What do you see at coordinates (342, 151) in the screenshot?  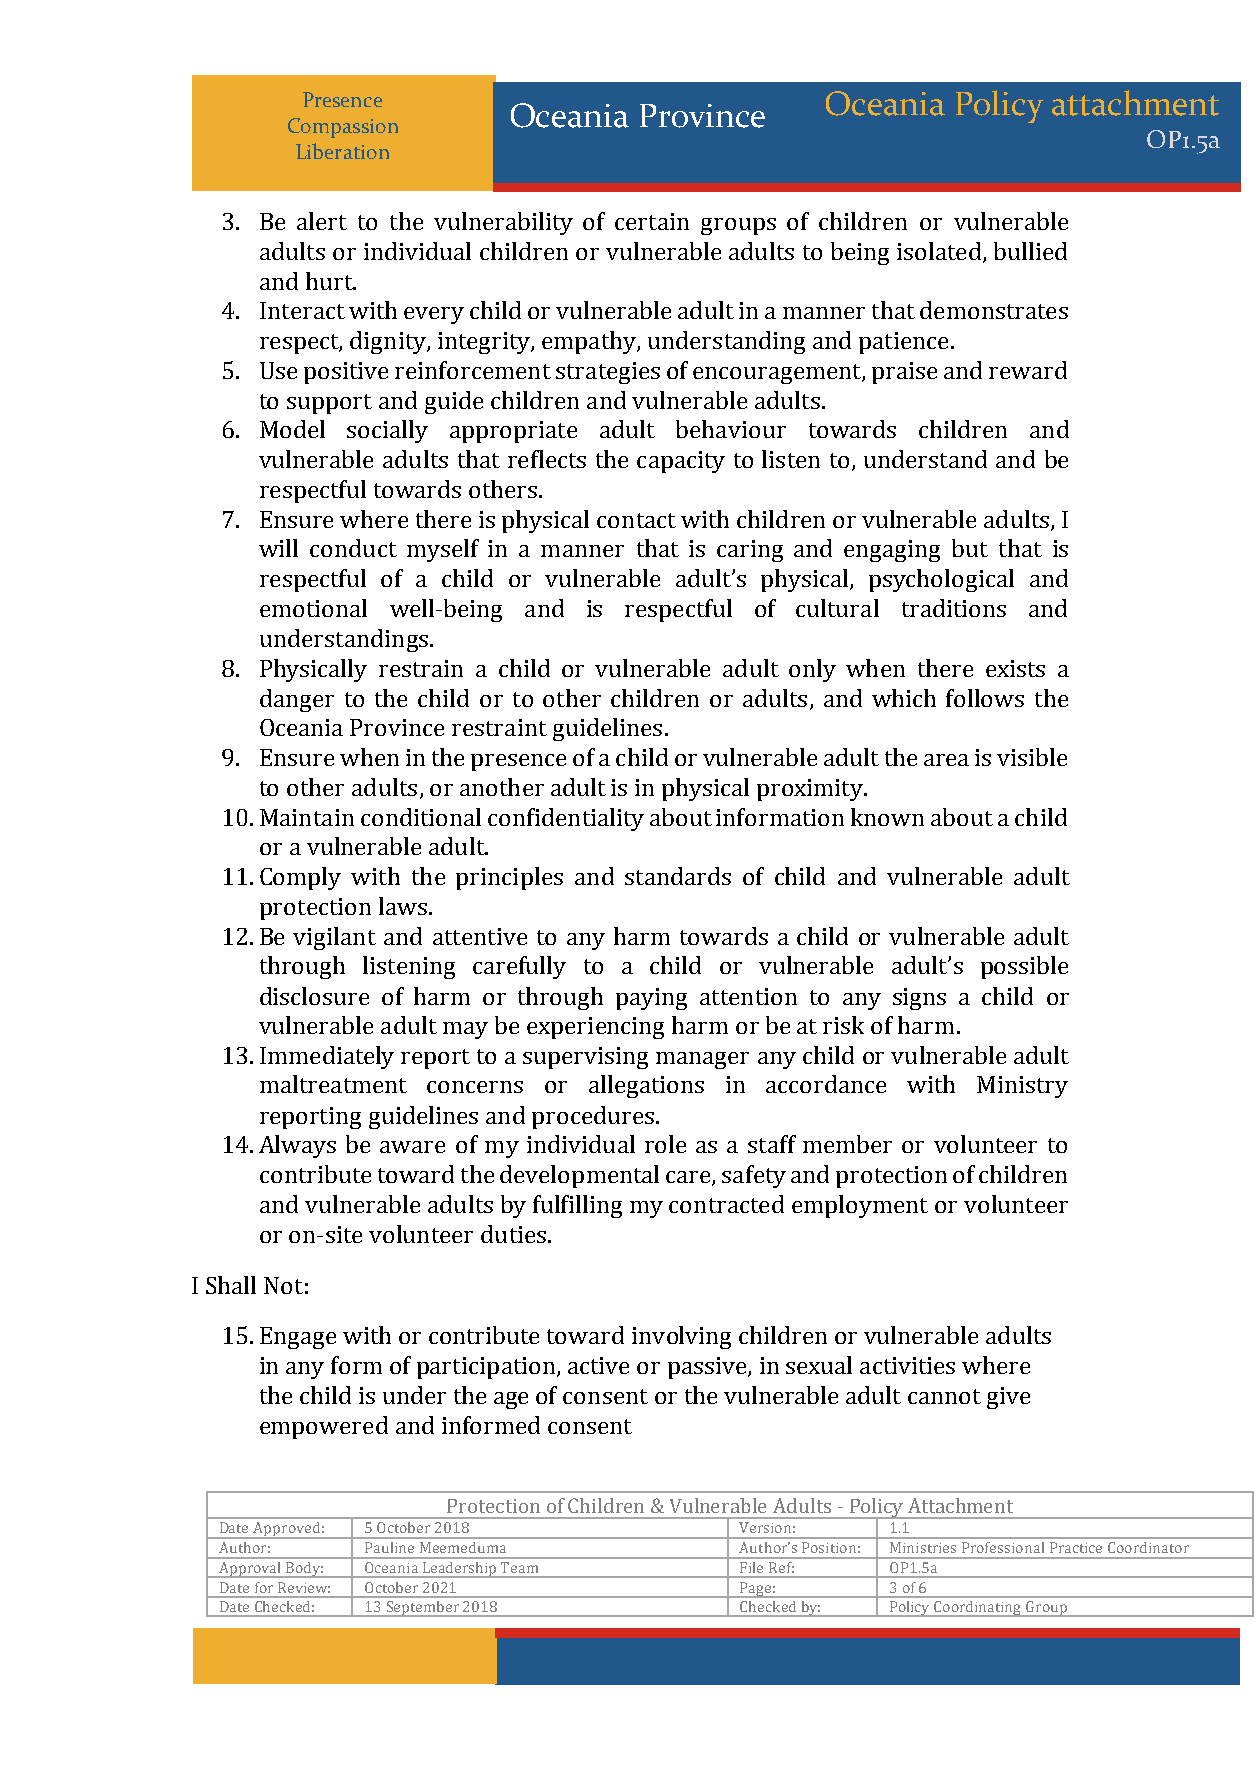 I see `Liberation` at bounding box center [342, 151].
